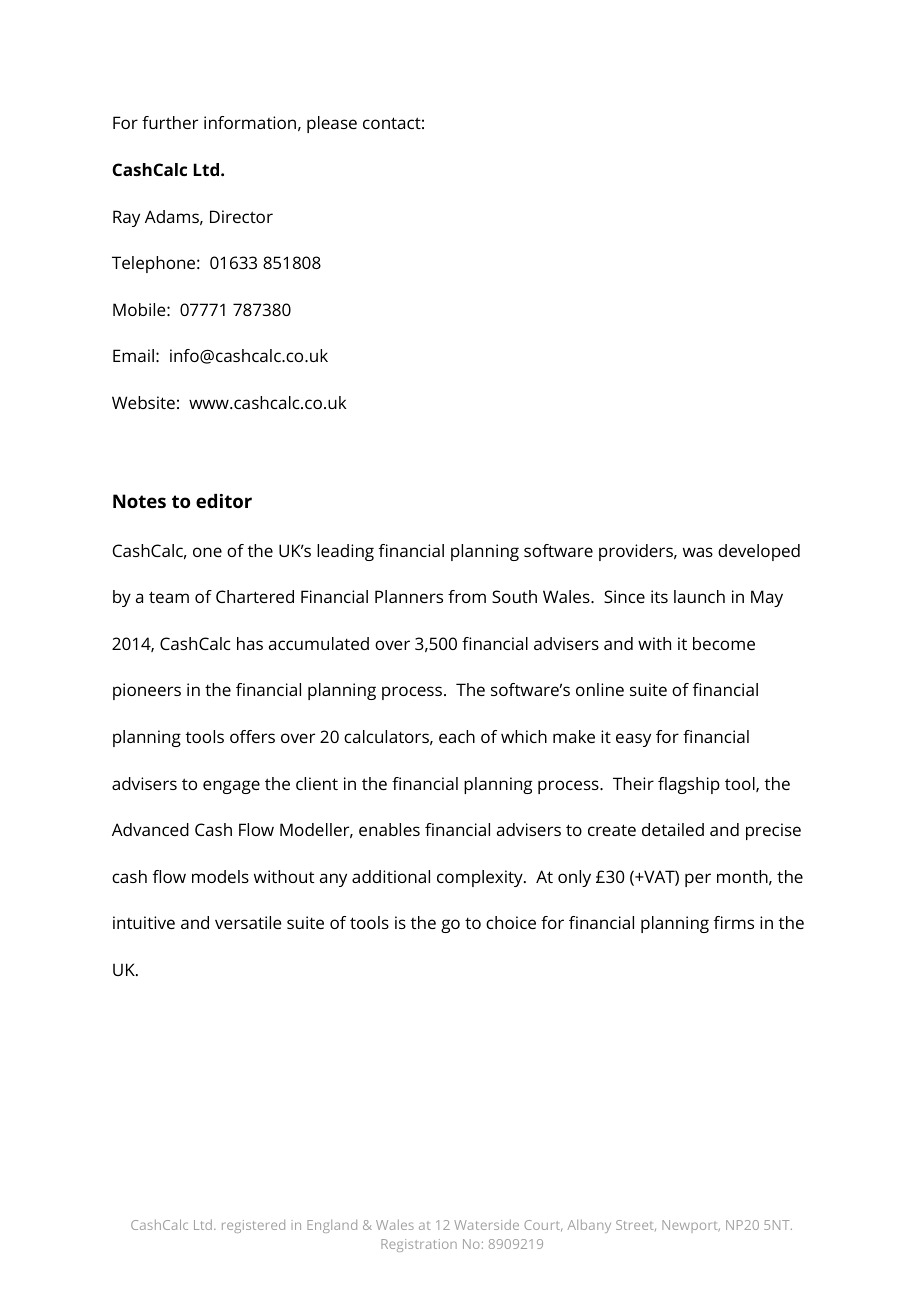 This document has width=924, height=1308. Describe the element at coordinates (147, 691) in the document. I see `pioneers` at that location.
